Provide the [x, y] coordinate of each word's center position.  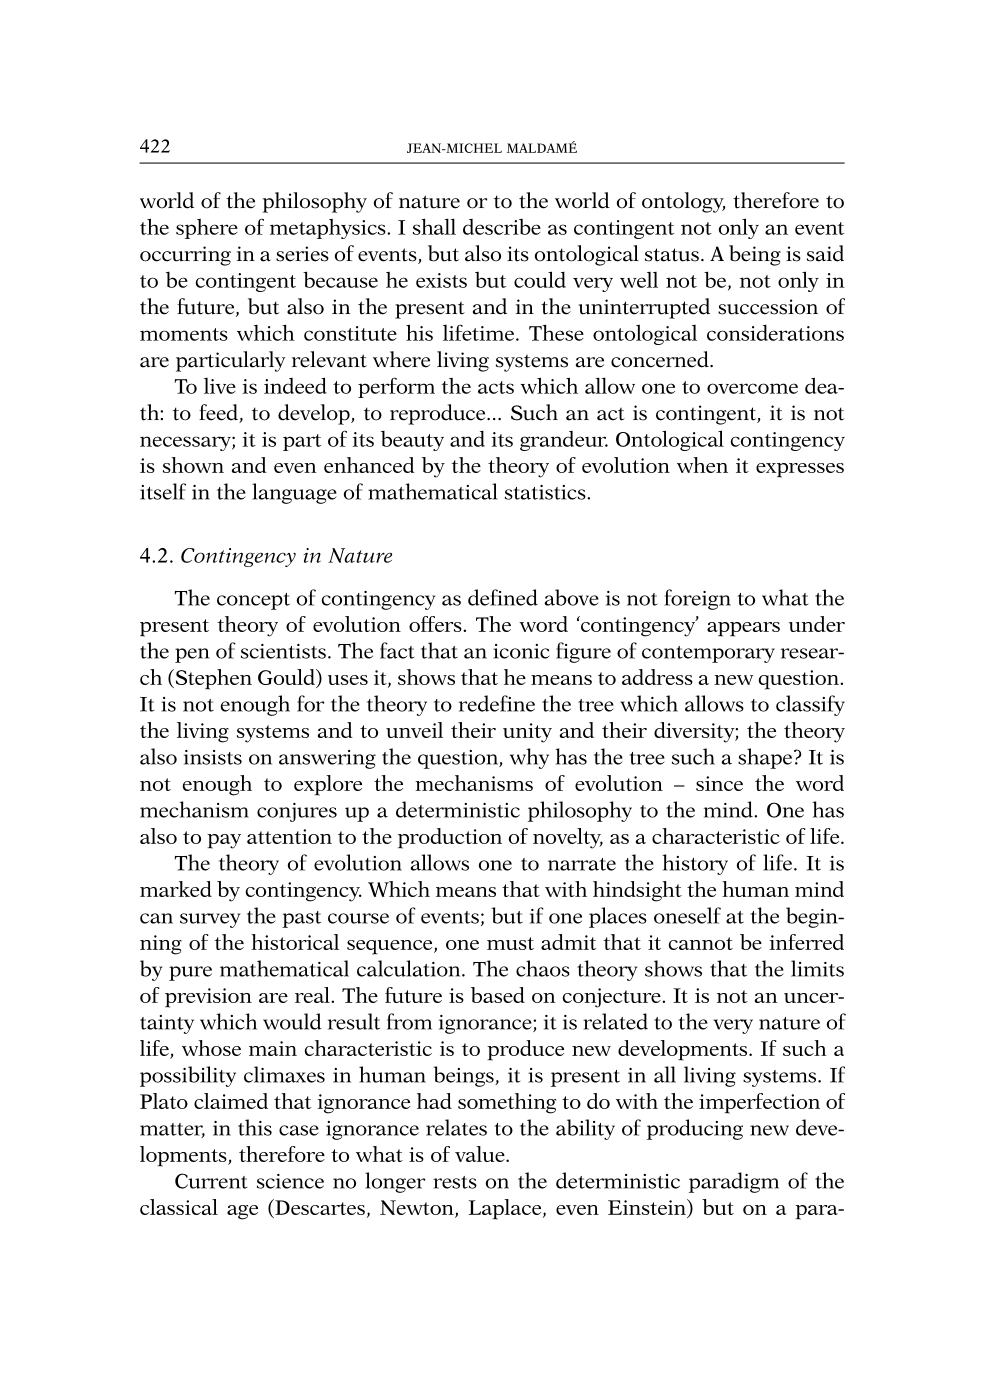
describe [502, 227]
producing [695, 1129]
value [481, 1154]
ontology [683, 202]
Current [211, 1181]
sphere [207, 229]
